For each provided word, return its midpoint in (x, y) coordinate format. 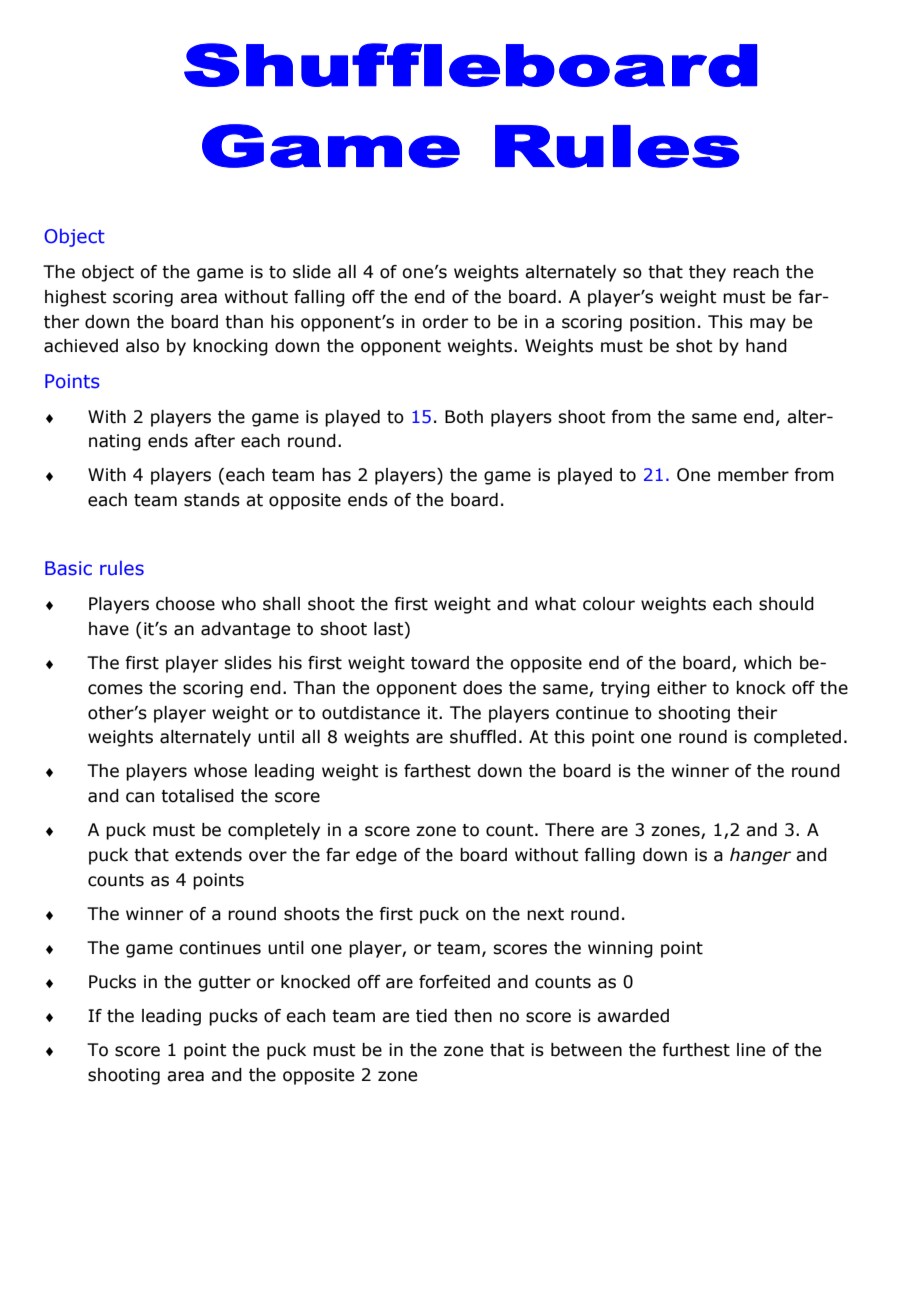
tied (431, 1016)
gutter (224, 984)
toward (440, 663)
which (767, 663)
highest (76, 298)
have (109, 629)
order (445, 322)
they (707, 273)
